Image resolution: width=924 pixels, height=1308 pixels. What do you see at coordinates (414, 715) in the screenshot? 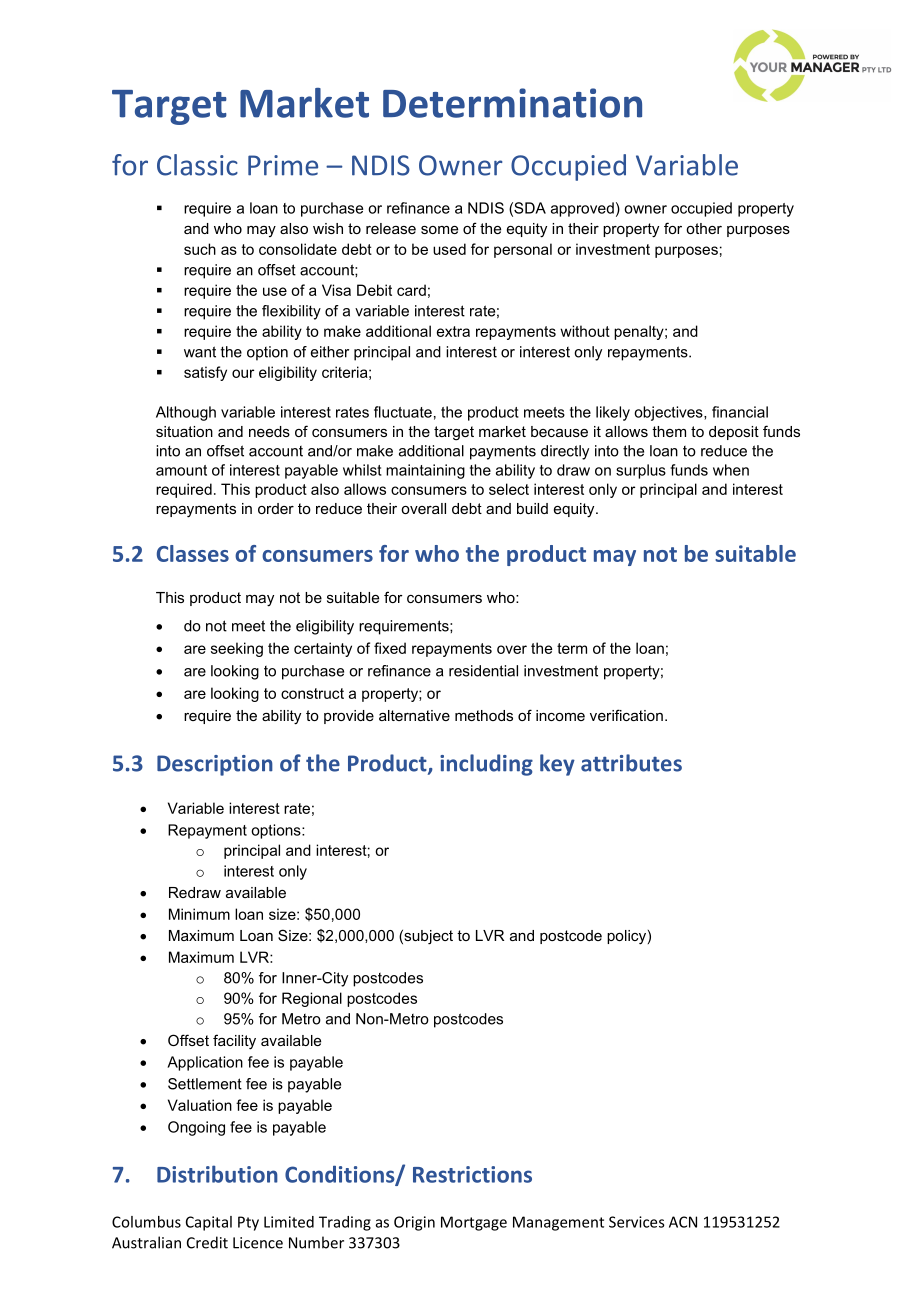
I see `alternative` at bounding box center [414, 715].
